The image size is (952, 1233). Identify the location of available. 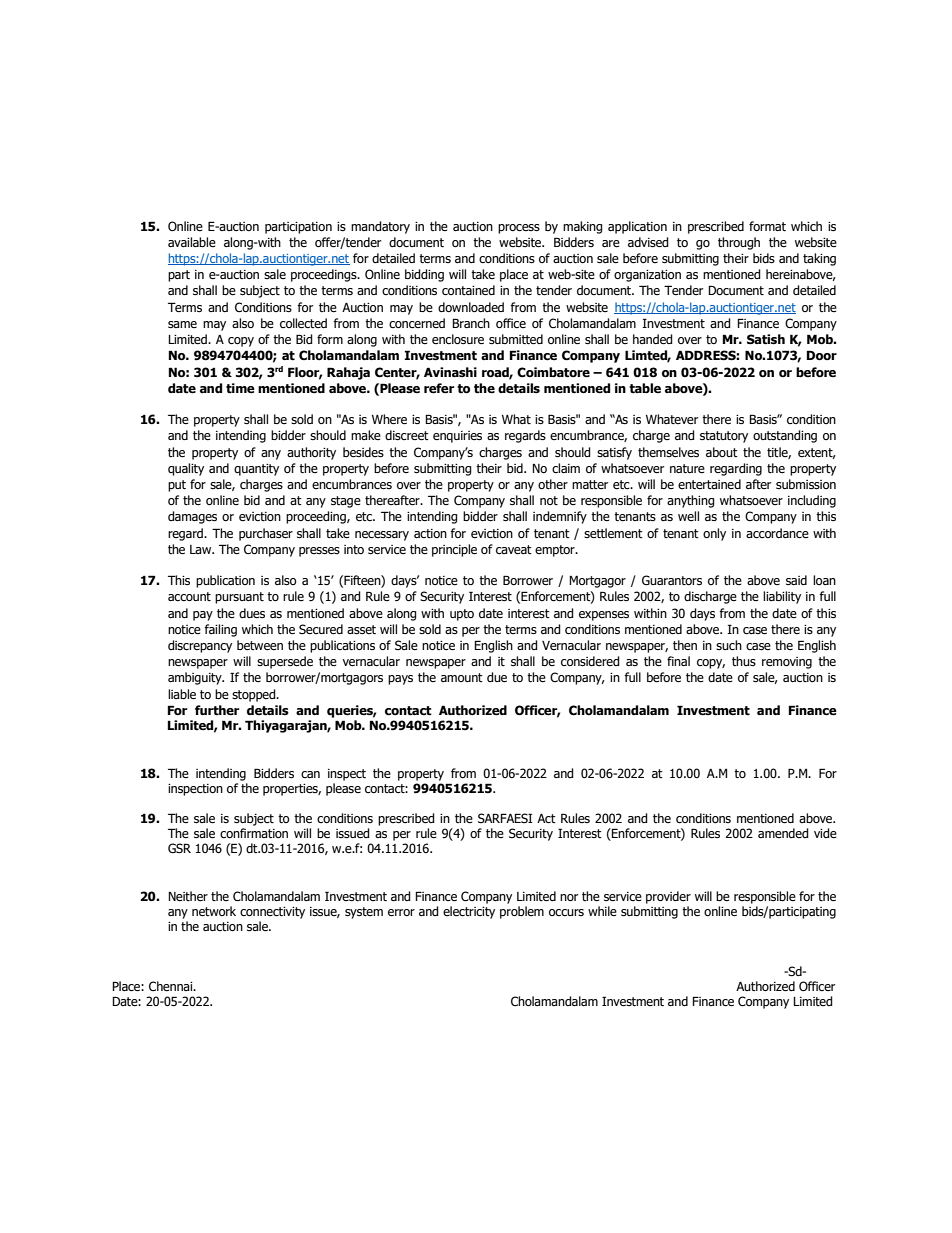
(192, 242).
